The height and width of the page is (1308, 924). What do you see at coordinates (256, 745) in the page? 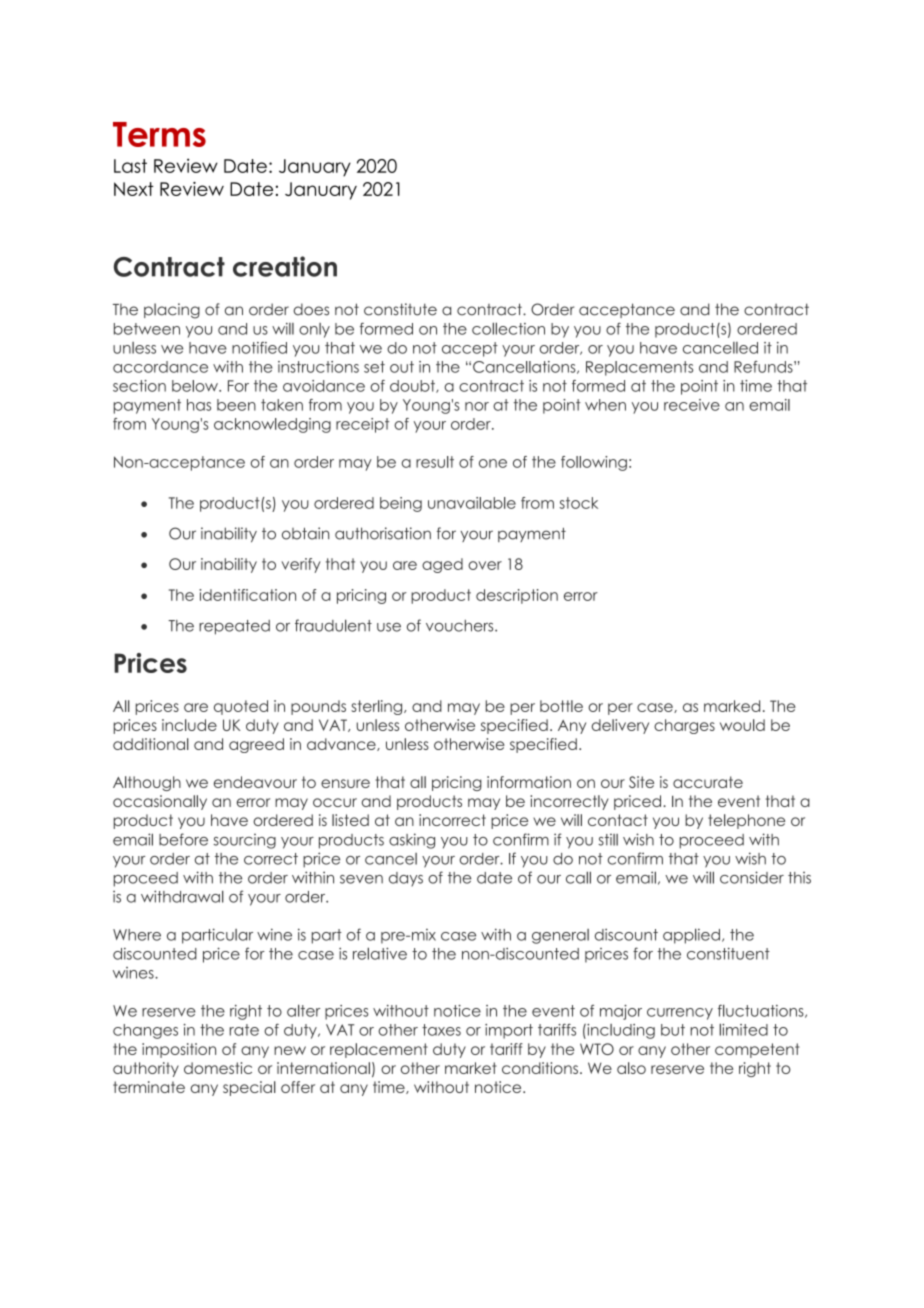
I see `agreed` at bounding box center [256, 745].
